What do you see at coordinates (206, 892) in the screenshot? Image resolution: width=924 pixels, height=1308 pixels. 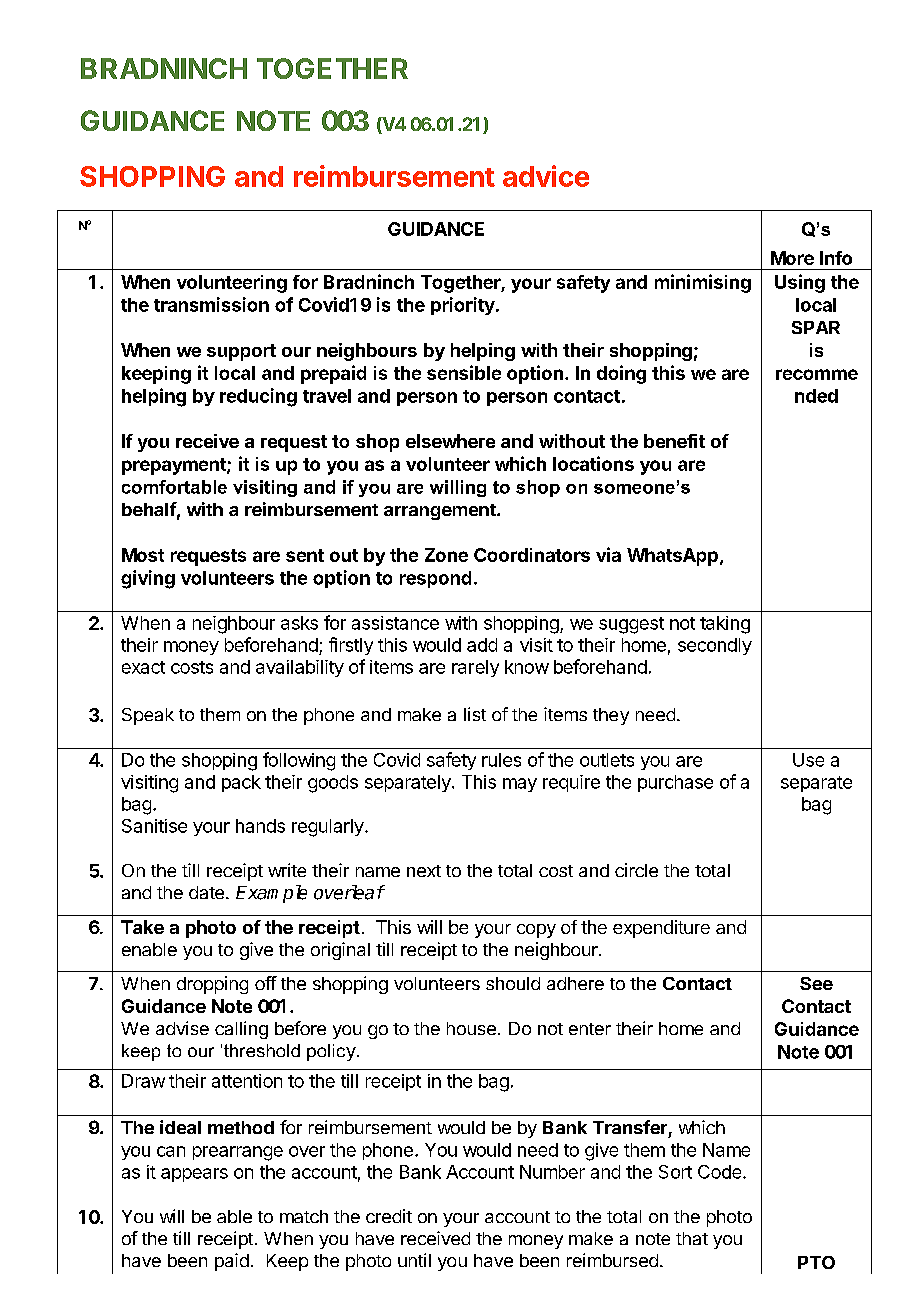 I see `date` at bounding box center [206, 892].
